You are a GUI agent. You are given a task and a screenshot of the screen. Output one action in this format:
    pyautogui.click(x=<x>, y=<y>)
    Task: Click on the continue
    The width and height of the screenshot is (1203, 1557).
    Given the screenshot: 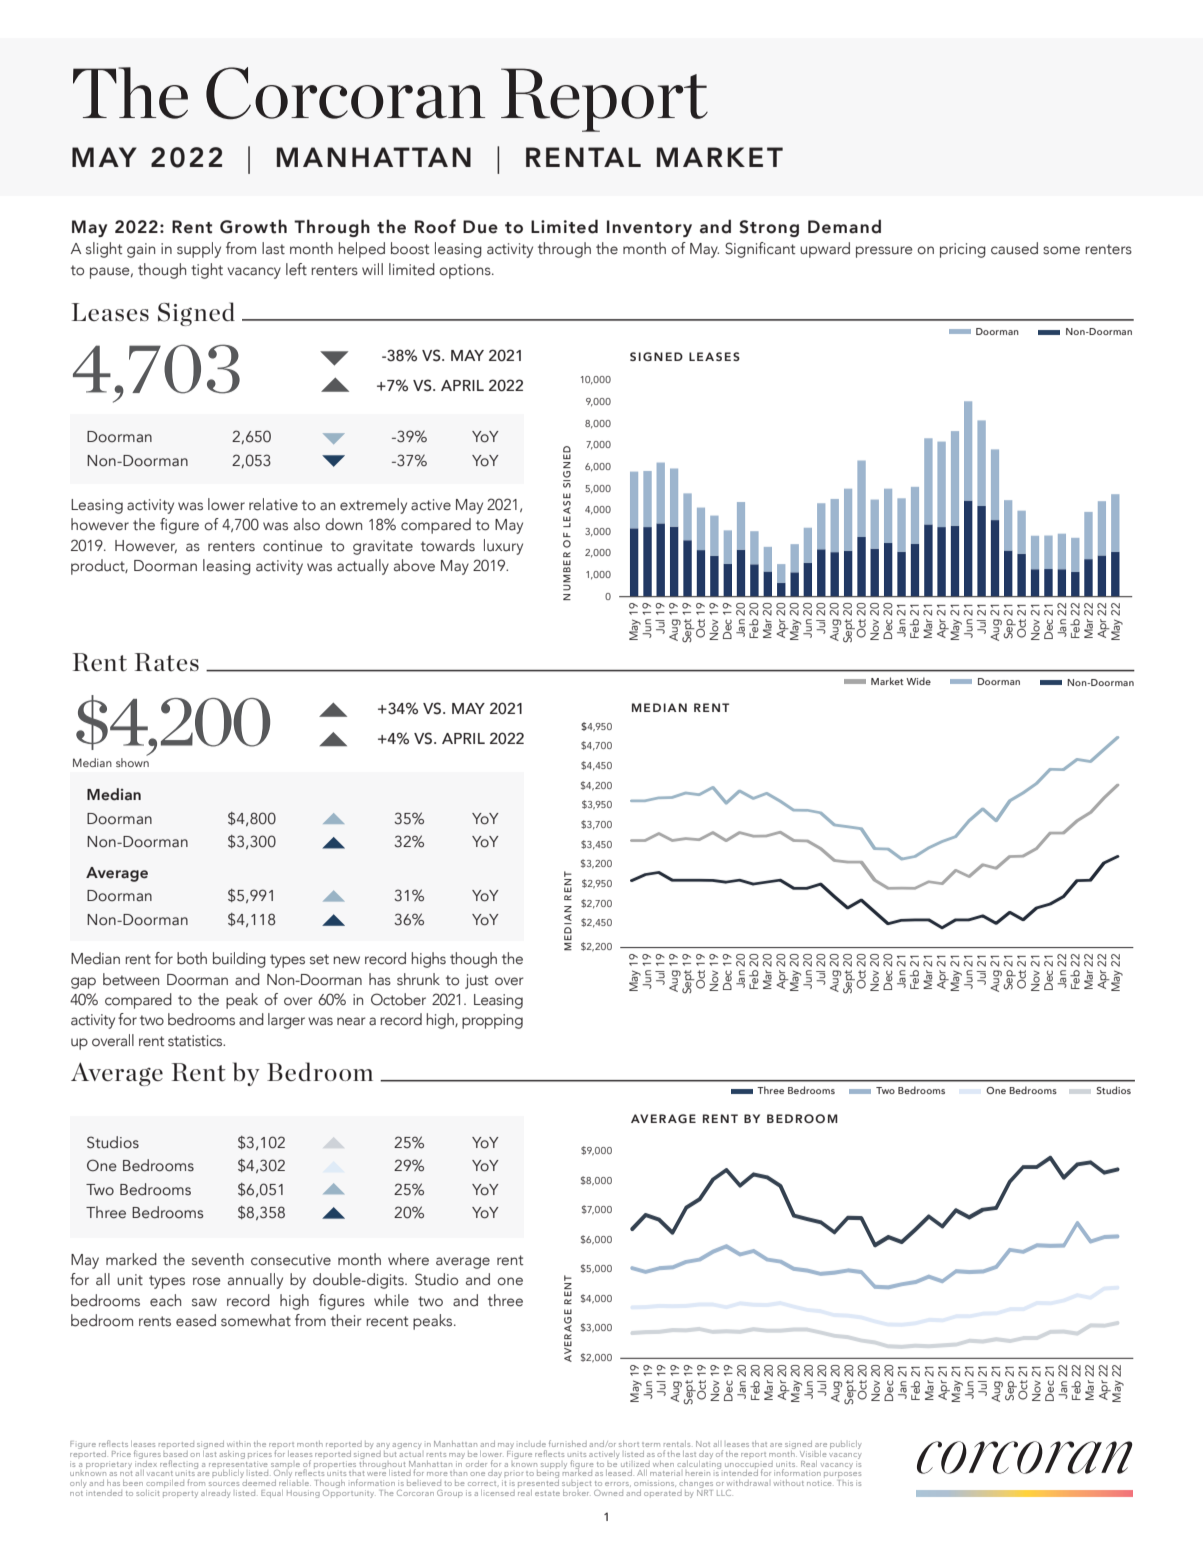 What is the action you would take?
    pyautogui.click(x=293, y=546)
